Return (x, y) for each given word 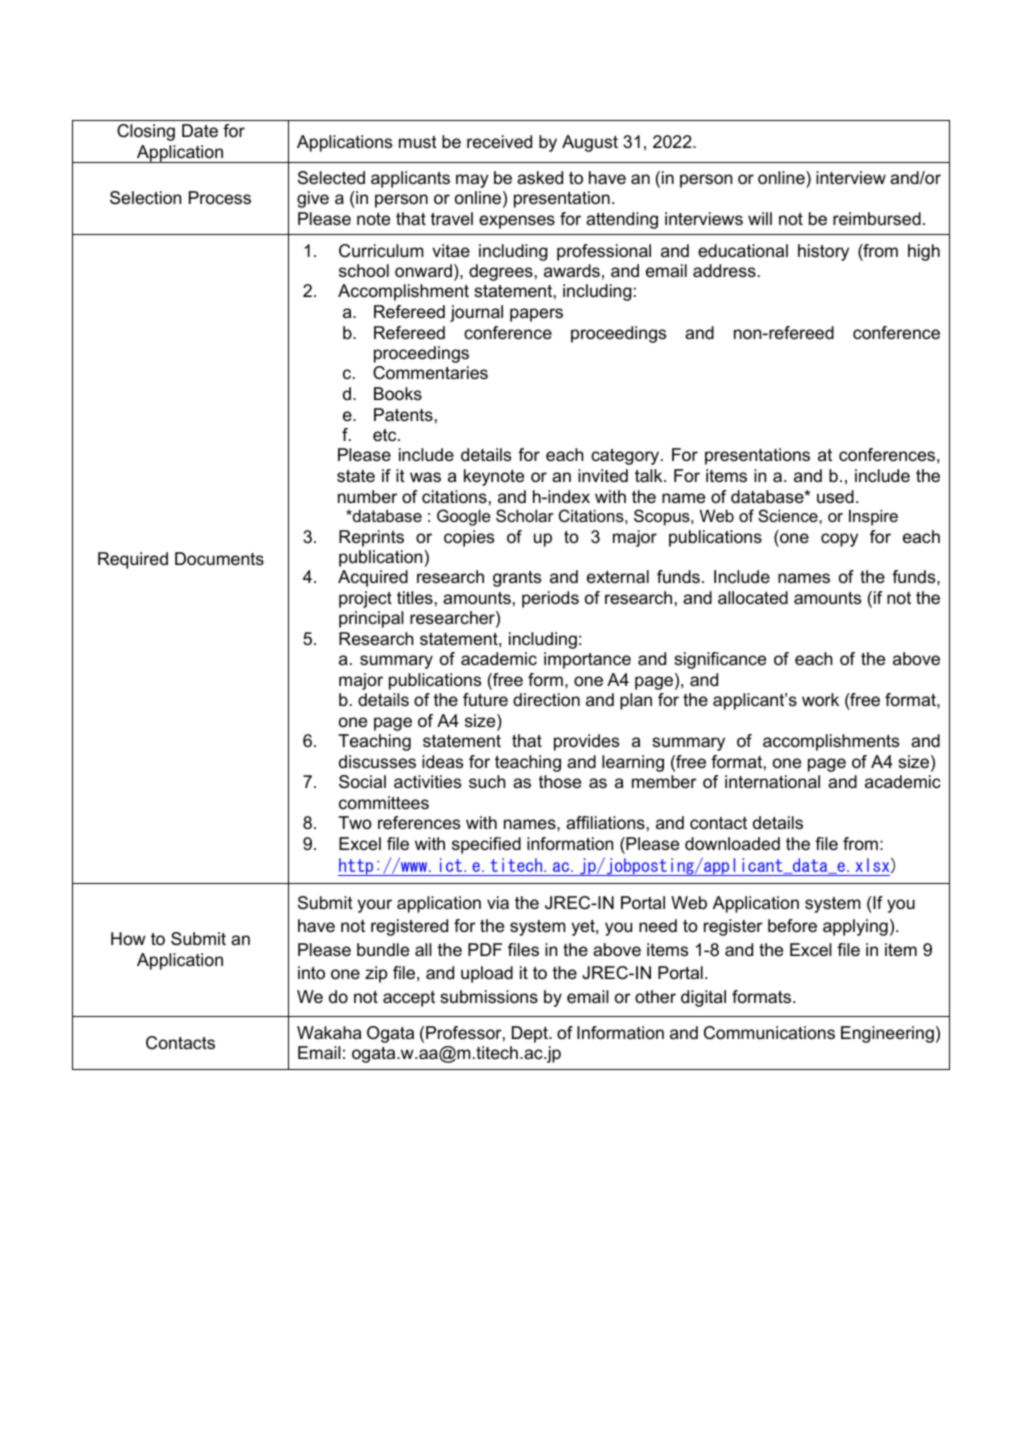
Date (200, 130)
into (311, 973)
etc (386, 435)
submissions (489, 997)
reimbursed (877, 219)
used (835, 497)
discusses (377, 762)
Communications (769, 1033)
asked (540, 177)
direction (546, 700)
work (820, 700)
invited (603, 475)
